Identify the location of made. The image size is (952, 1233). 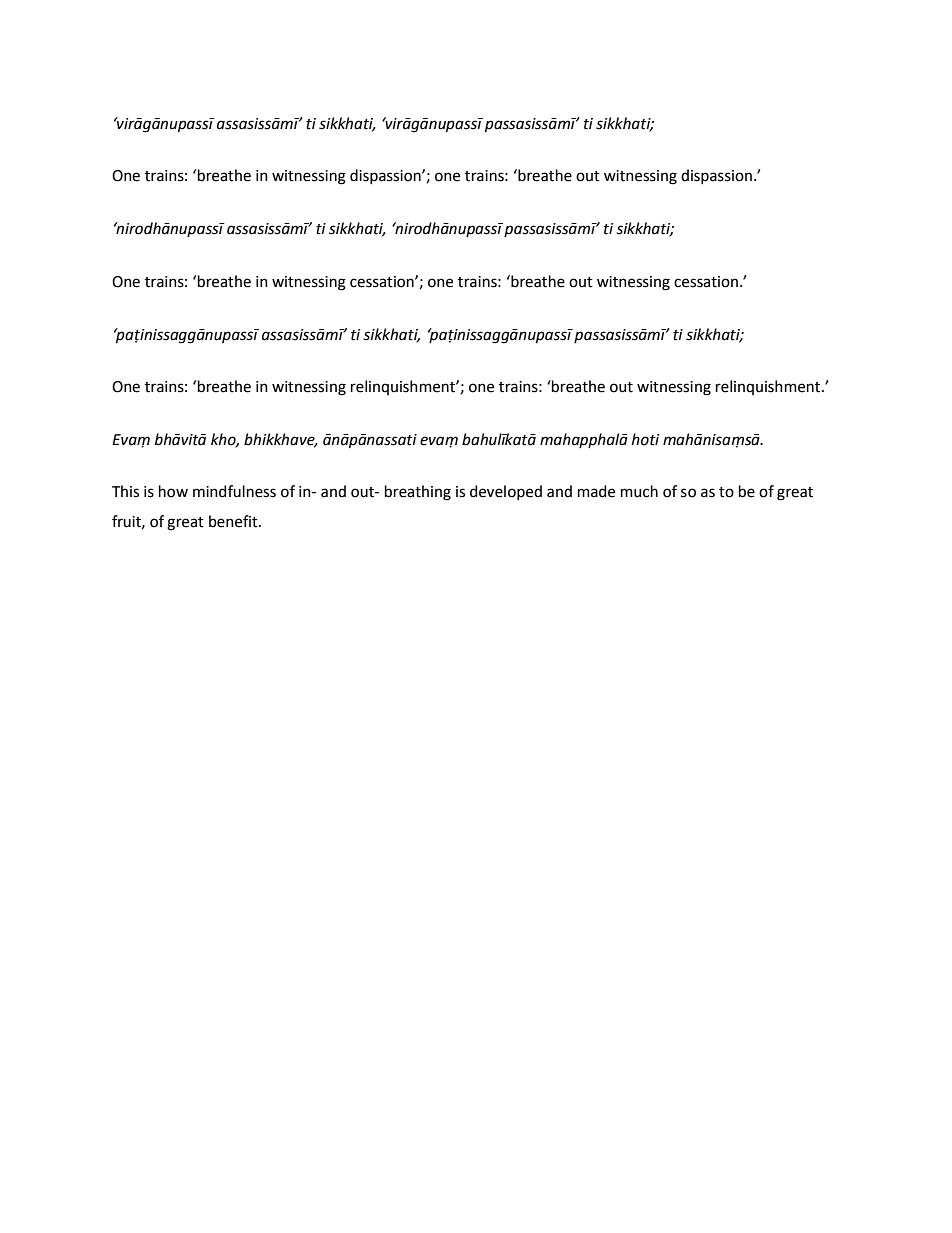
(596, 491).
